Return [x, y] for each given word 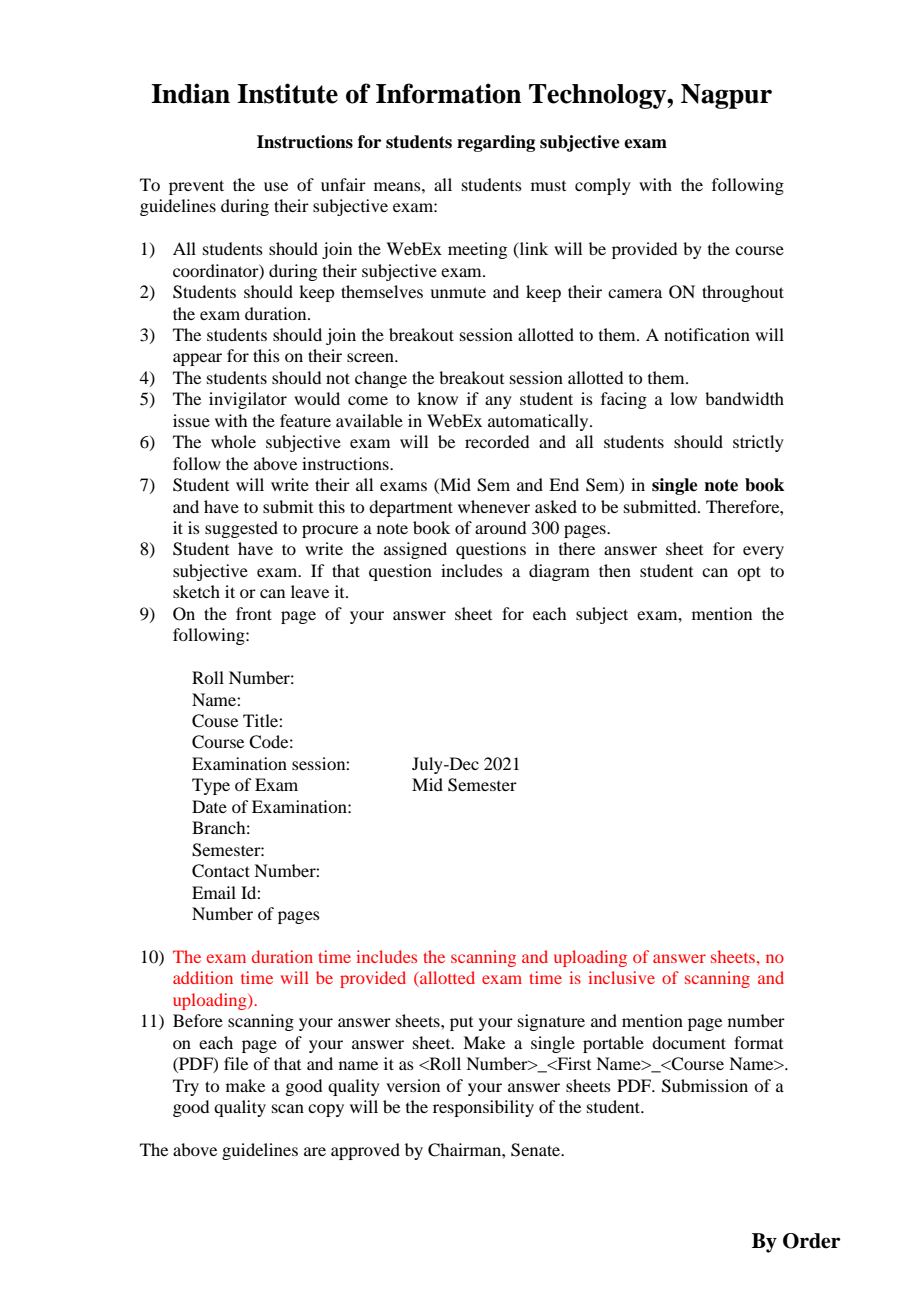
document [689, 1042]
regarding [496, 143]
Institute [287, 93]
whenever [494, 506]
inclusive [621, 977]
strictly [758, 443]
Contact [221, 871]
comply [603, 186]
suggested [241, 529]
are [315, 1151]
